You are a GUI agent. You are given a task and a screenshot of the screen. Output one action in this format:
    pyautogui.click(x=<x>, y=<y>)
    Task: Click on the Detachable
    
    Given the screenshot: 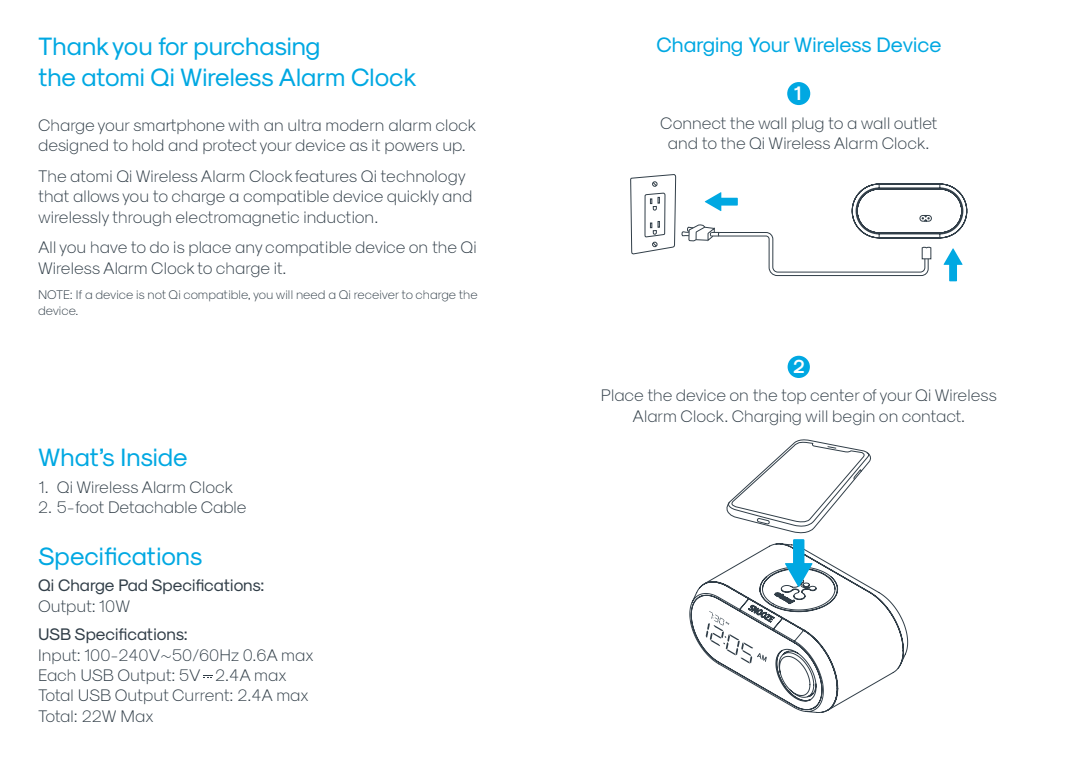 What is the action you would take?
    pyautogui.click(x=153, y=507)
